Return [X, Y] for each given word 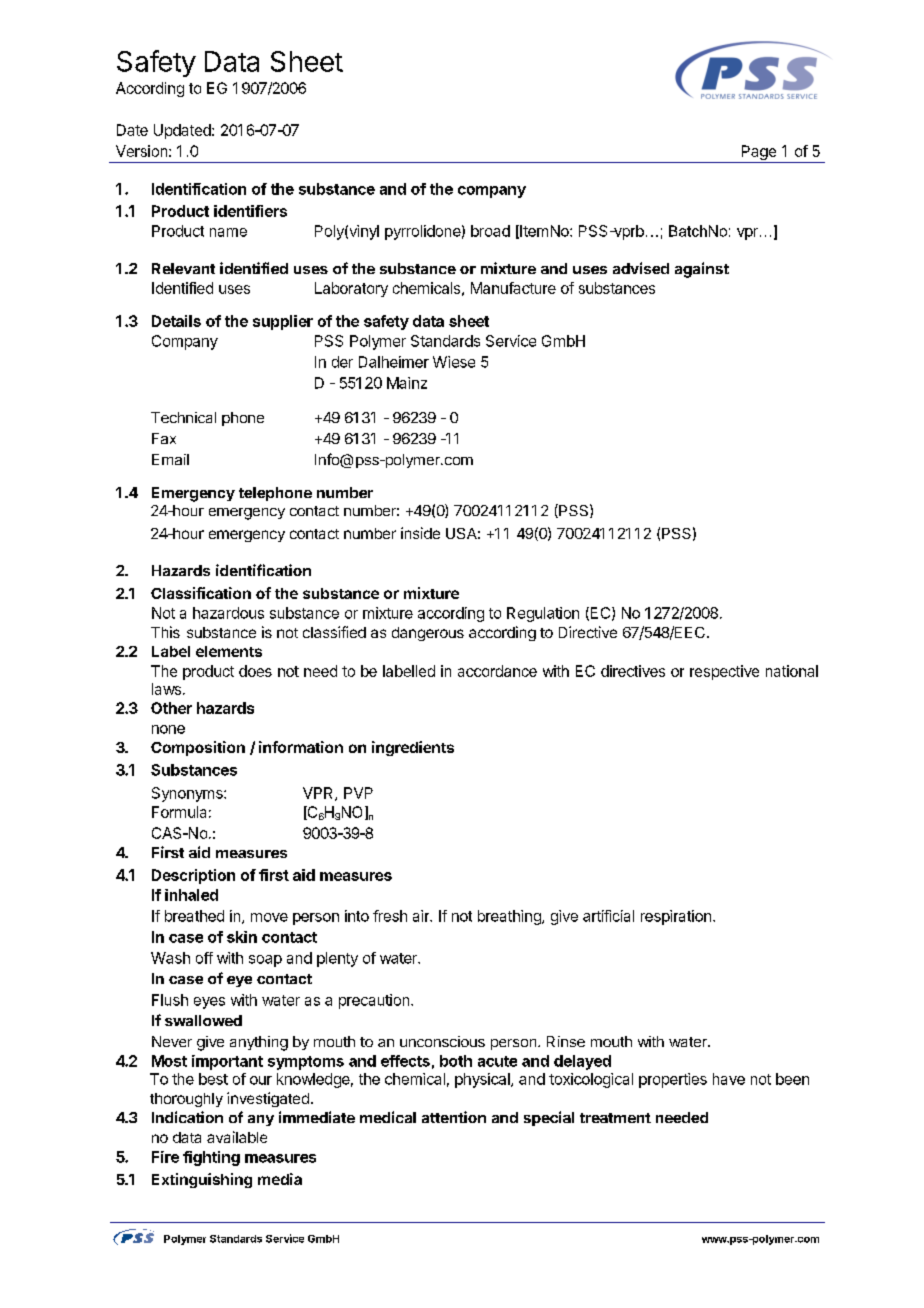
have [729, 1079]
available [237, 1137]
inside [420, 533]
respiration [676, 917]
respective [724, 672]
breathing [510, 917]
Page [759, 154]
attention [454, 1117]
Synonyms [188, 794]
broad [490, 231]
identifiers [250, 211]
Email [170, 459]
